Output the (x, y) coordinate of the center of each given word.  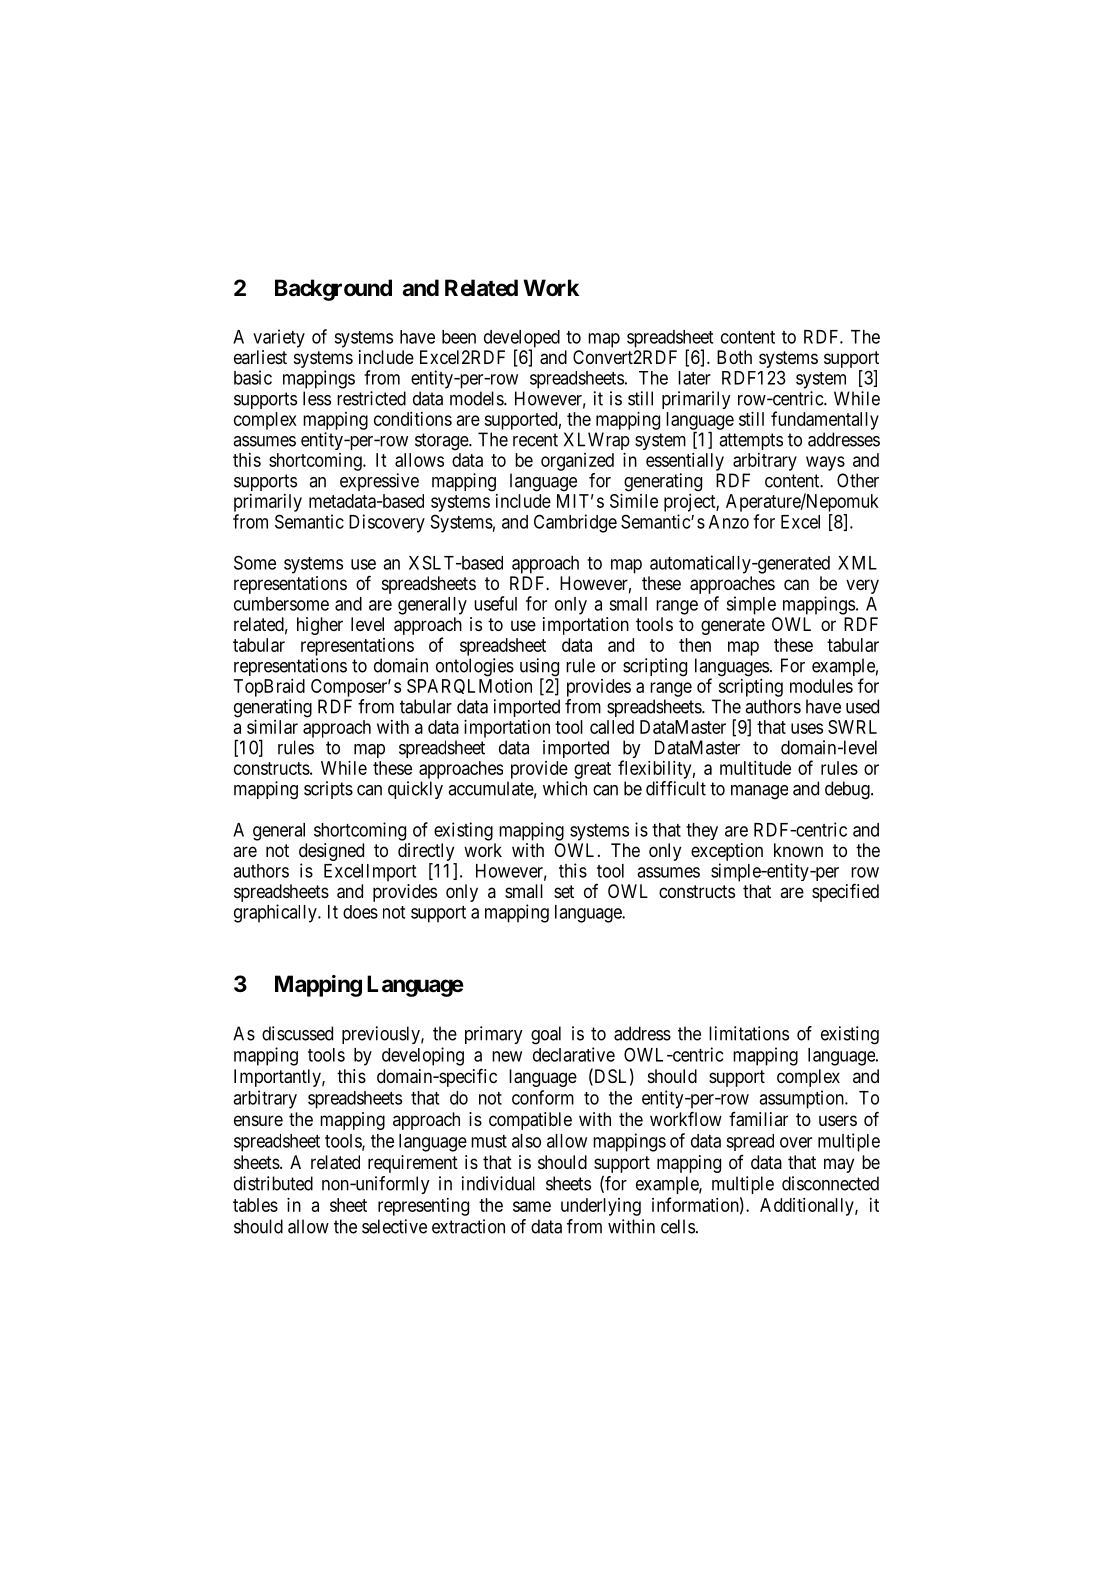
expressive (379, 482)
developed (522, 340)
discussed (297, 1033)
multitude (755, 768)
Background (333, 290)
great (592, 770)
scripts (328, 790)
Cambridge (575, 523)
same (532, 1206)
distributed (273, 1183)
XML (857, 563)
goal (546, 1035)
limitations (749, 1033)
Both (734, 357)
